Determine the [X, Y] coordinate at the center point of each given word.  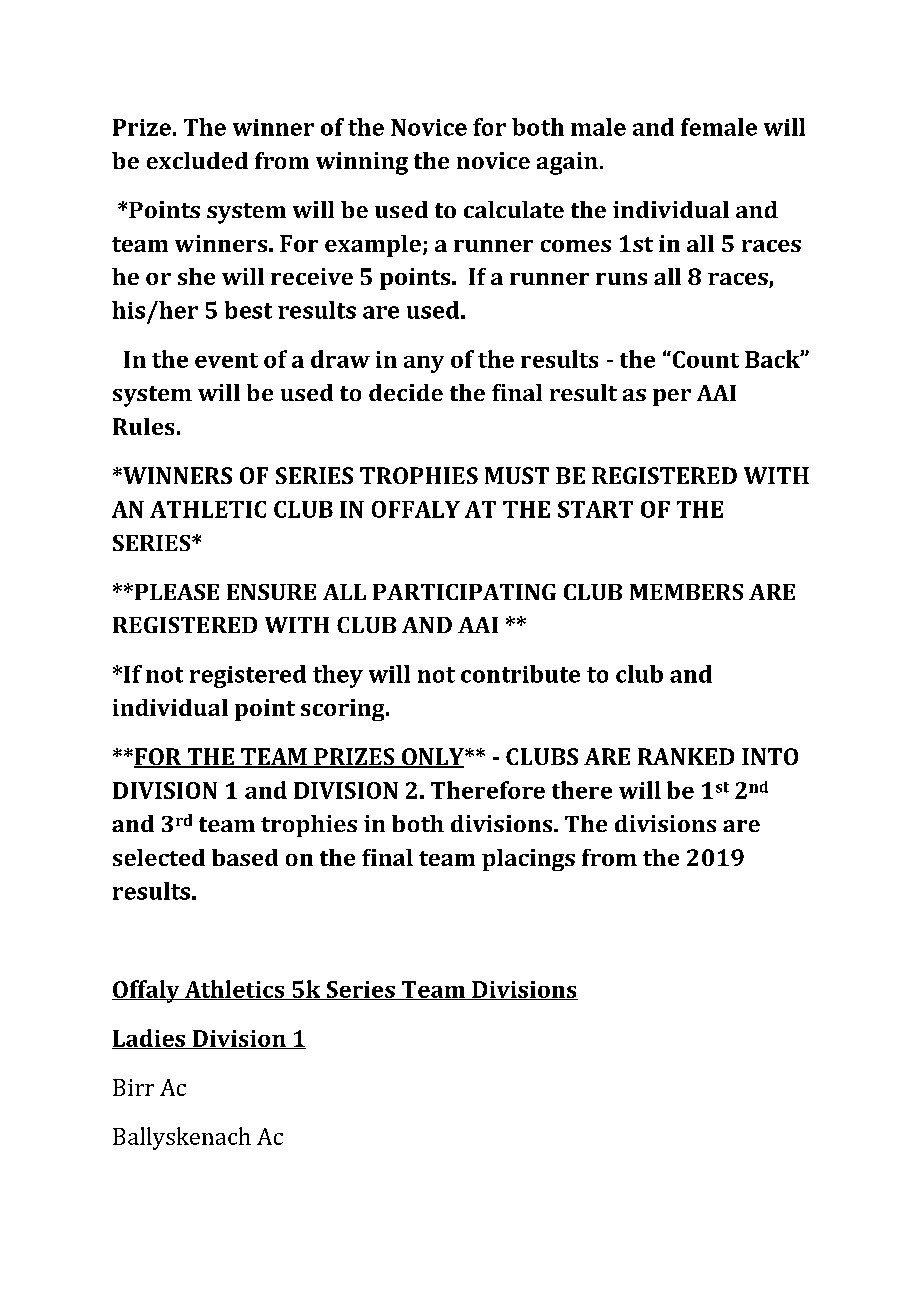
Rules [143, 426]
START [595, 509]
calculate [514, 209]
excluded [197, 160]
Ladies [149, 1039]
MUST [517, 475]
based [245, 857]
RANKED [686, 756]
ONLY [433, 758]
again [567, 163]
